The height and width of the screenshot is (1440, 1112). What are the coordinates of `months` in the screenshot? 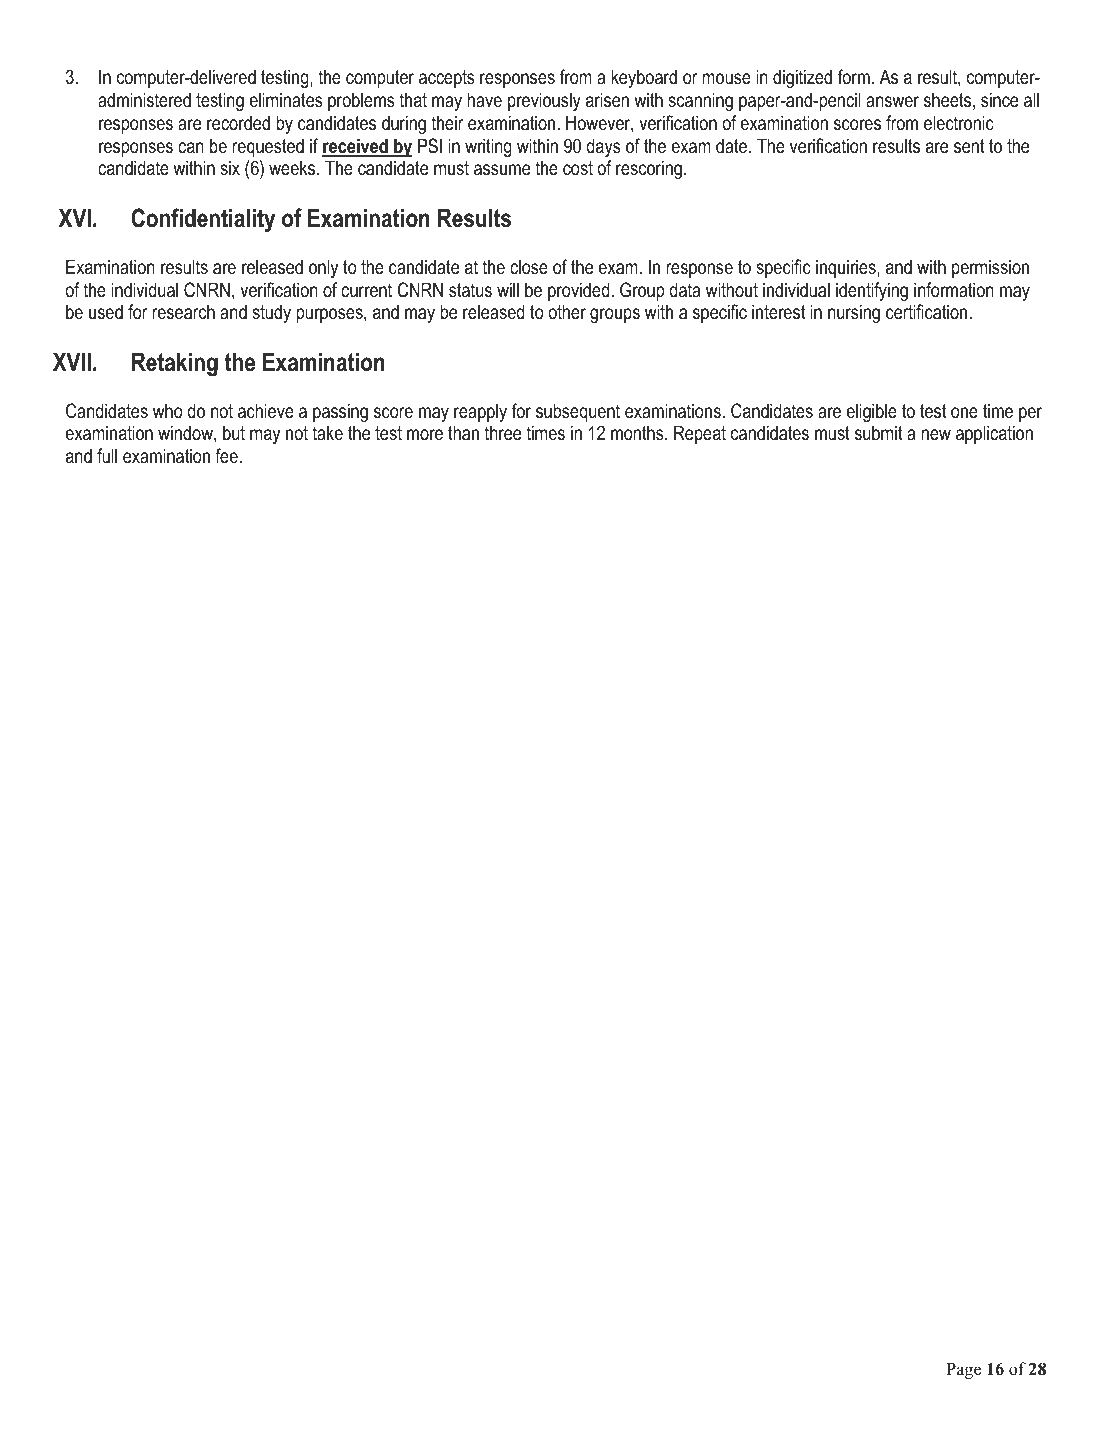 It's located at (638, 433).
